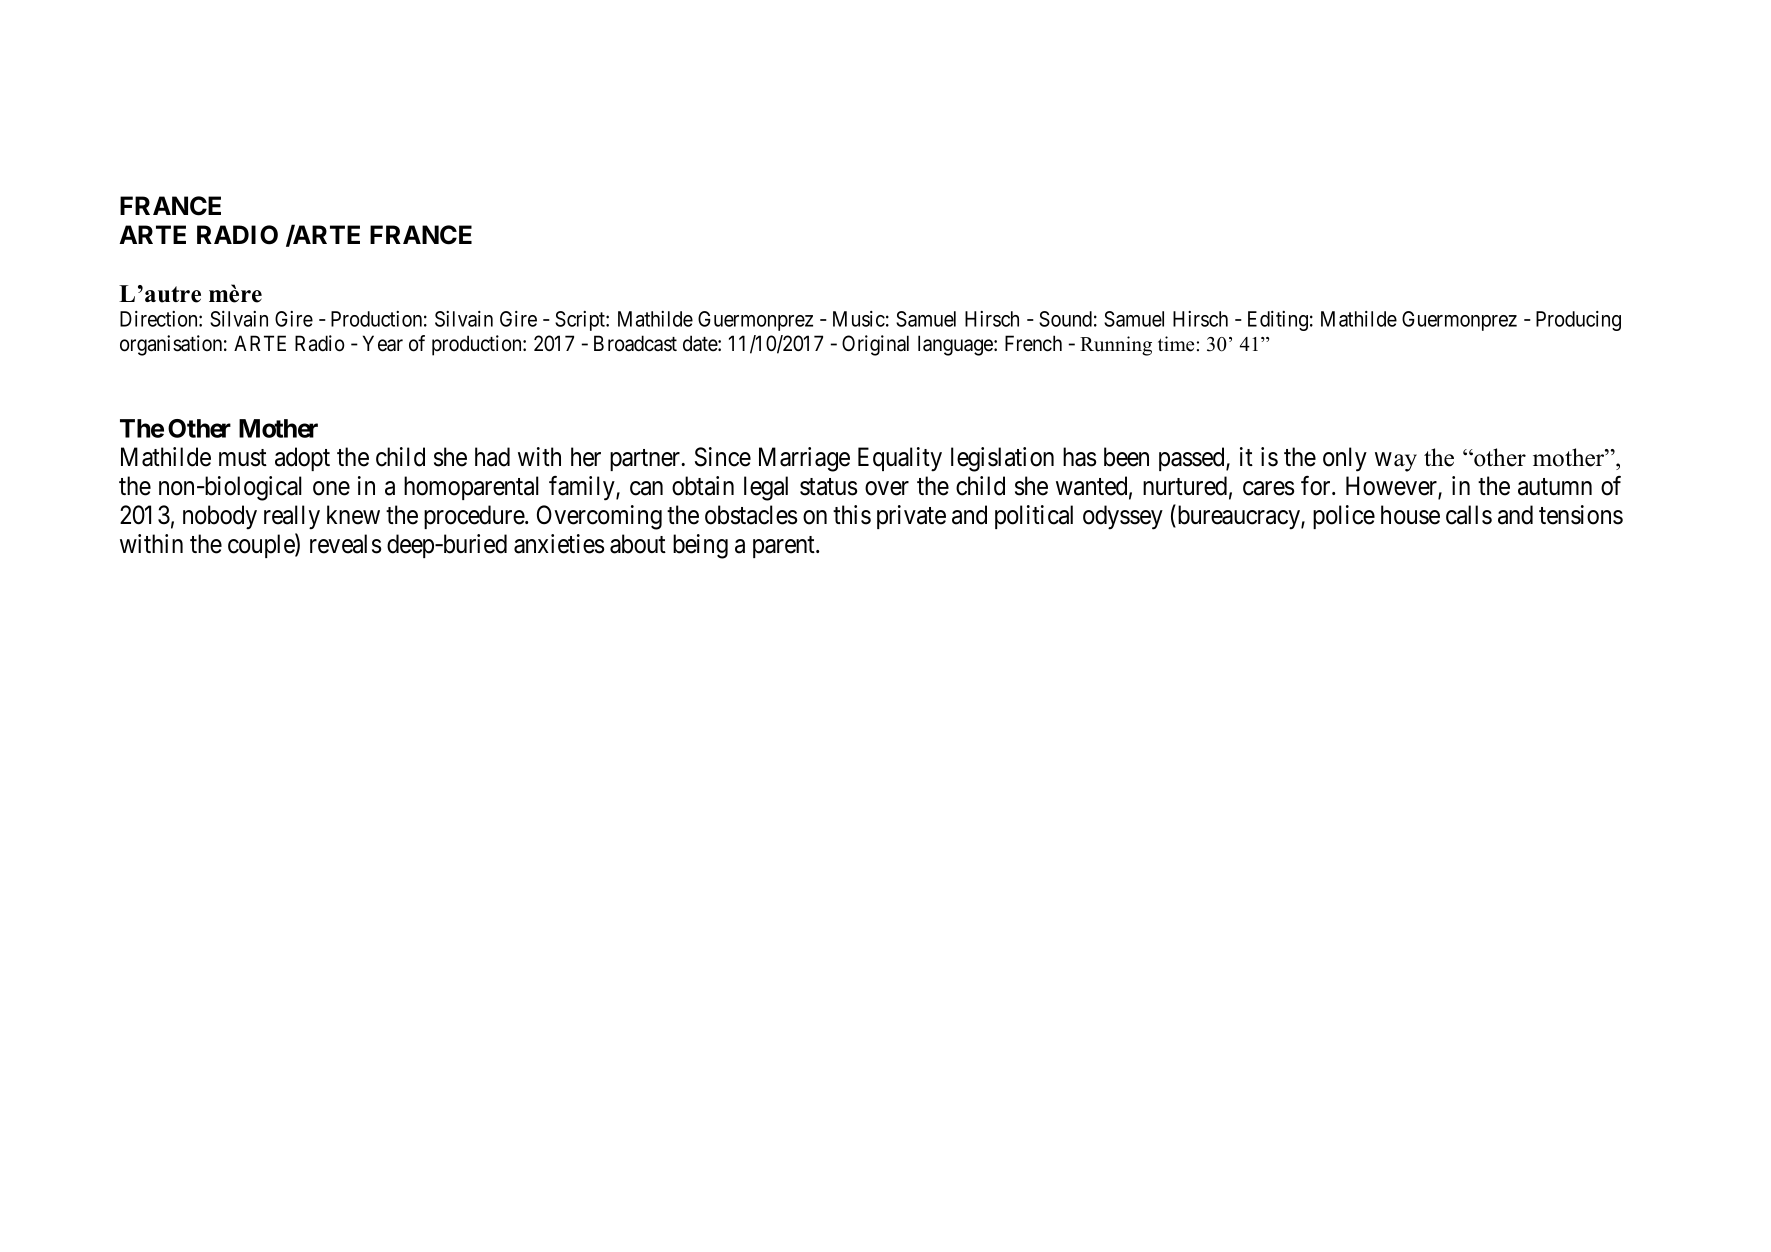  What do you see at coordinates (492, 457) in the image?
I see `had` at bounding box center [492, 457].
